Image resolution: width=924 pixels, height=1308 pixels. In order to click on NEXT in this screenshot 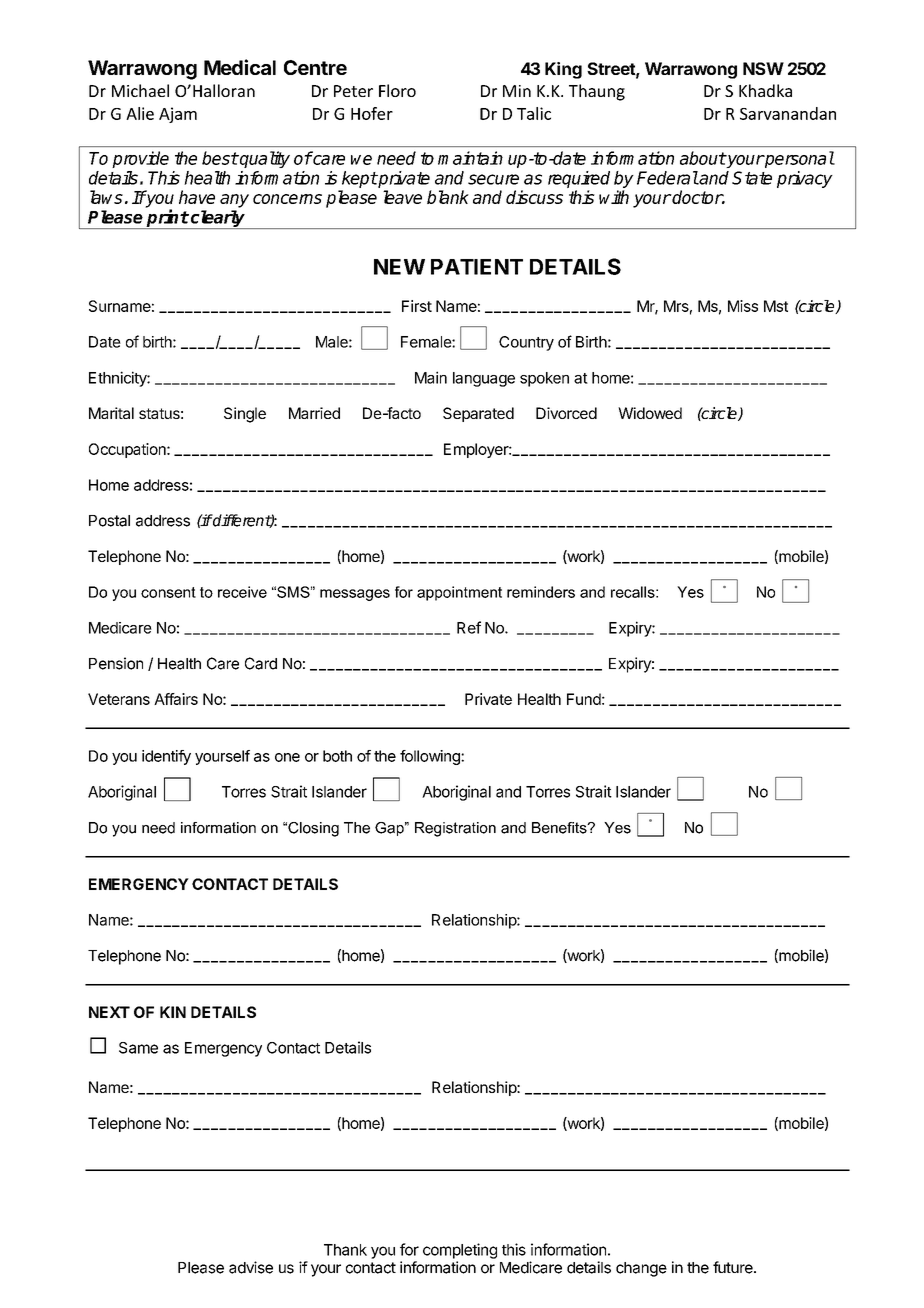, I will do `click(109, 1012)`.
